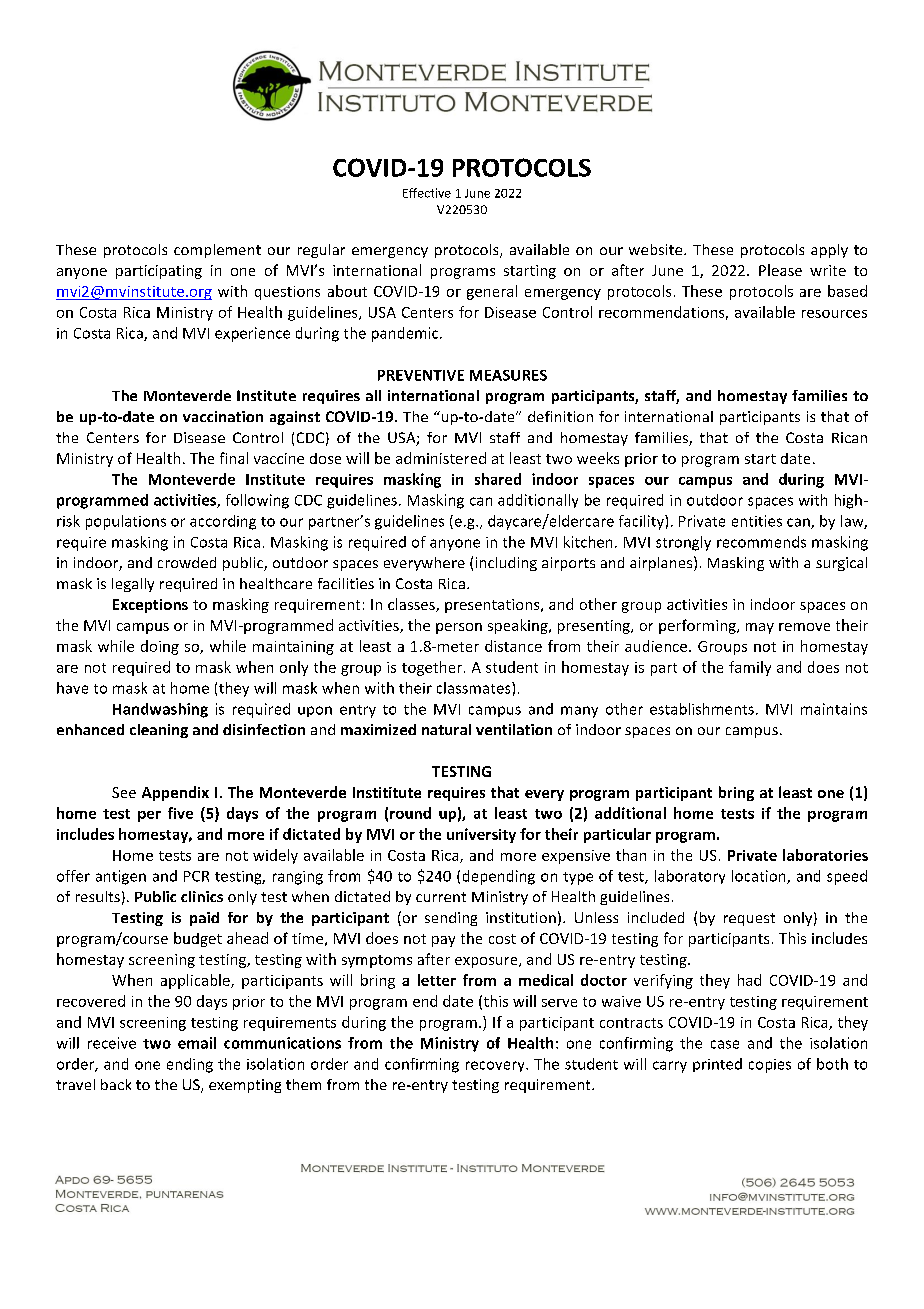 The image size is (924, 1309). What do you see at coordinates (496, 1066) in the screenshot?
I see `recovery` at bounding box center [496, 1066].
